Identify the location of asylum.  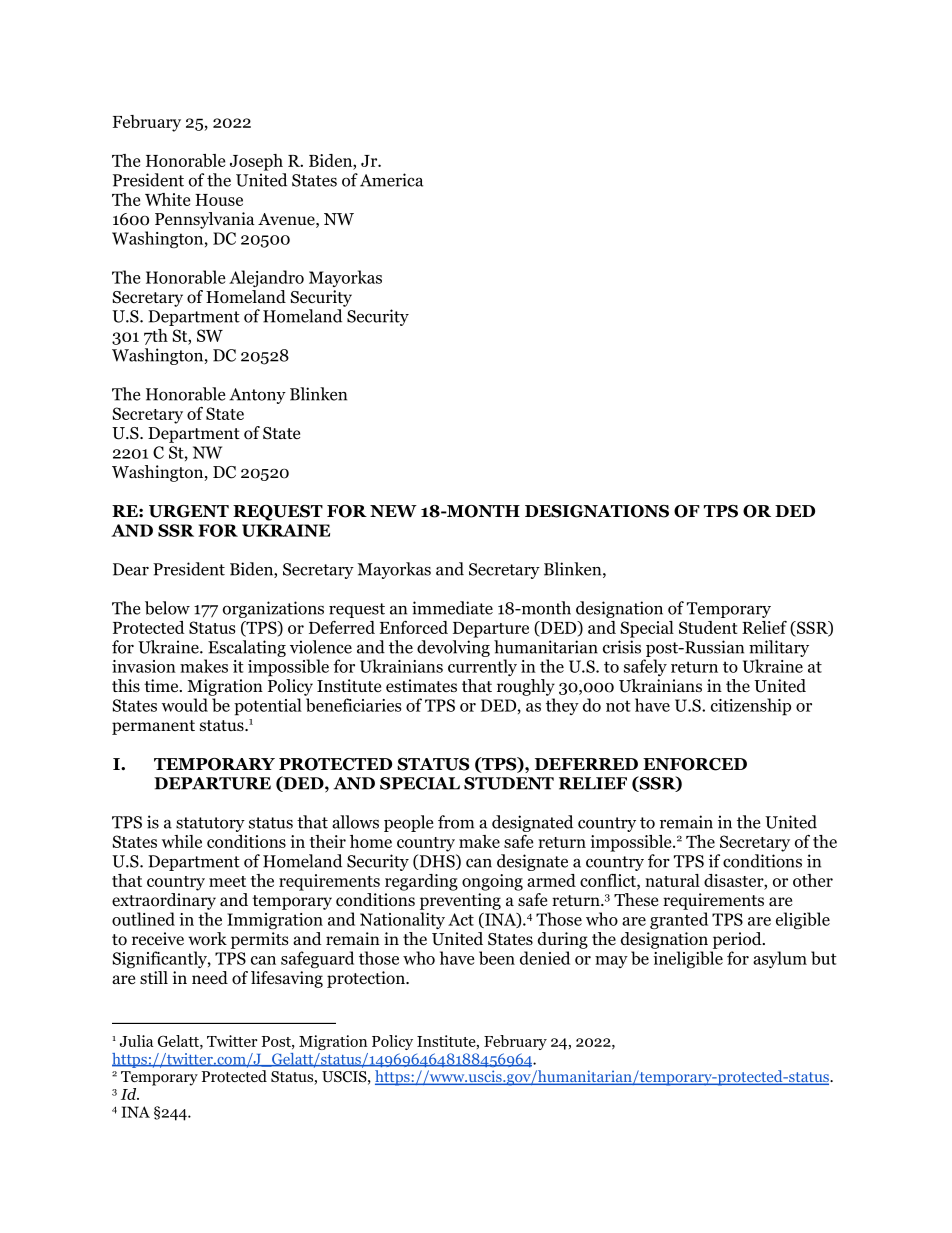
(780, 959).
